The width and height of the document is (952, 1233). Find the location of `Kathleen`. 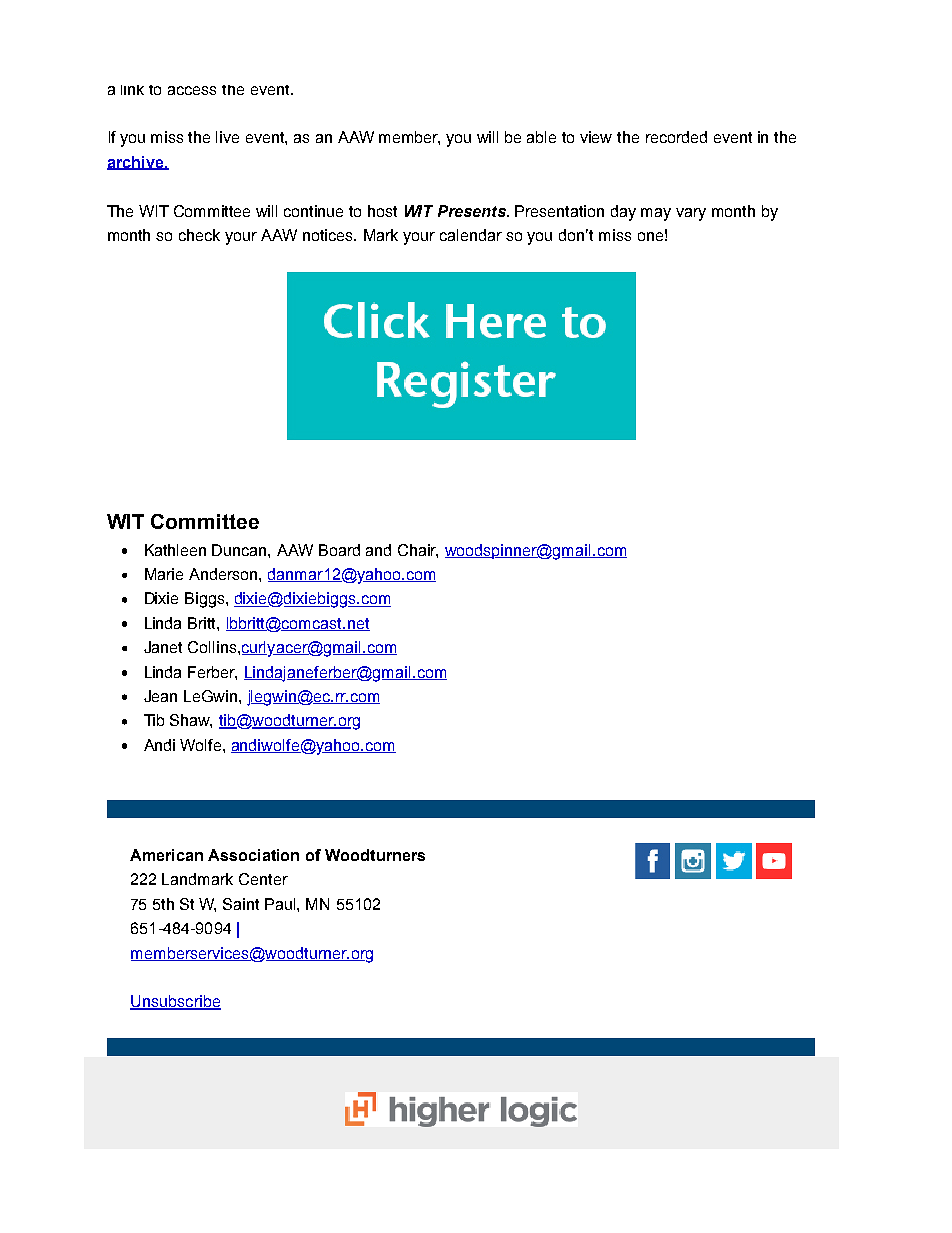

Kathleen is located at coordinates (175, 550).
